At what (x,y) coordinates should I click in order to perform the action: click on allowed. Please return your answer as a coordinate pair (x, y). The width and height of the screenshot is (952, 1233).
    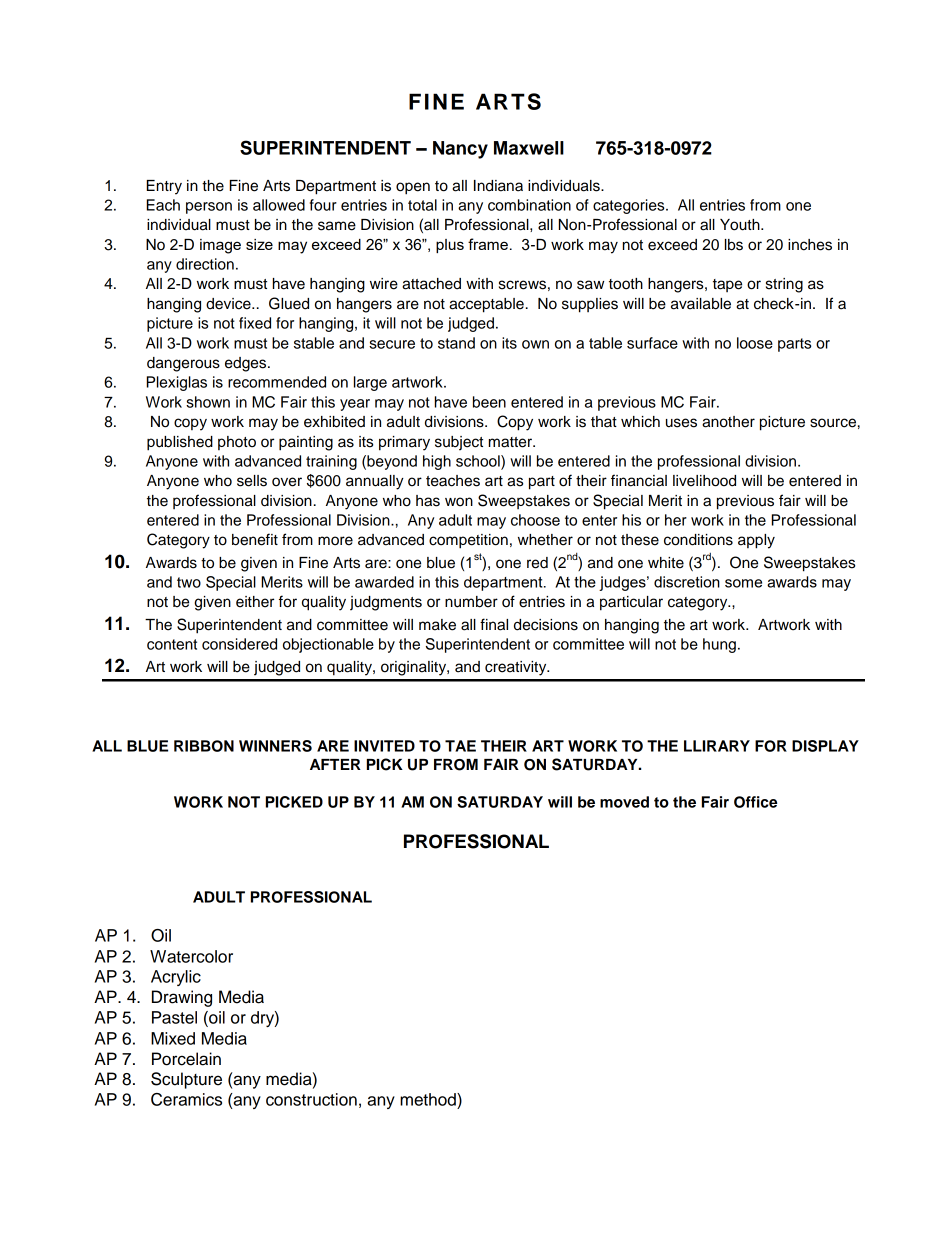
    Looking at the image, I should click on (279, 205).
